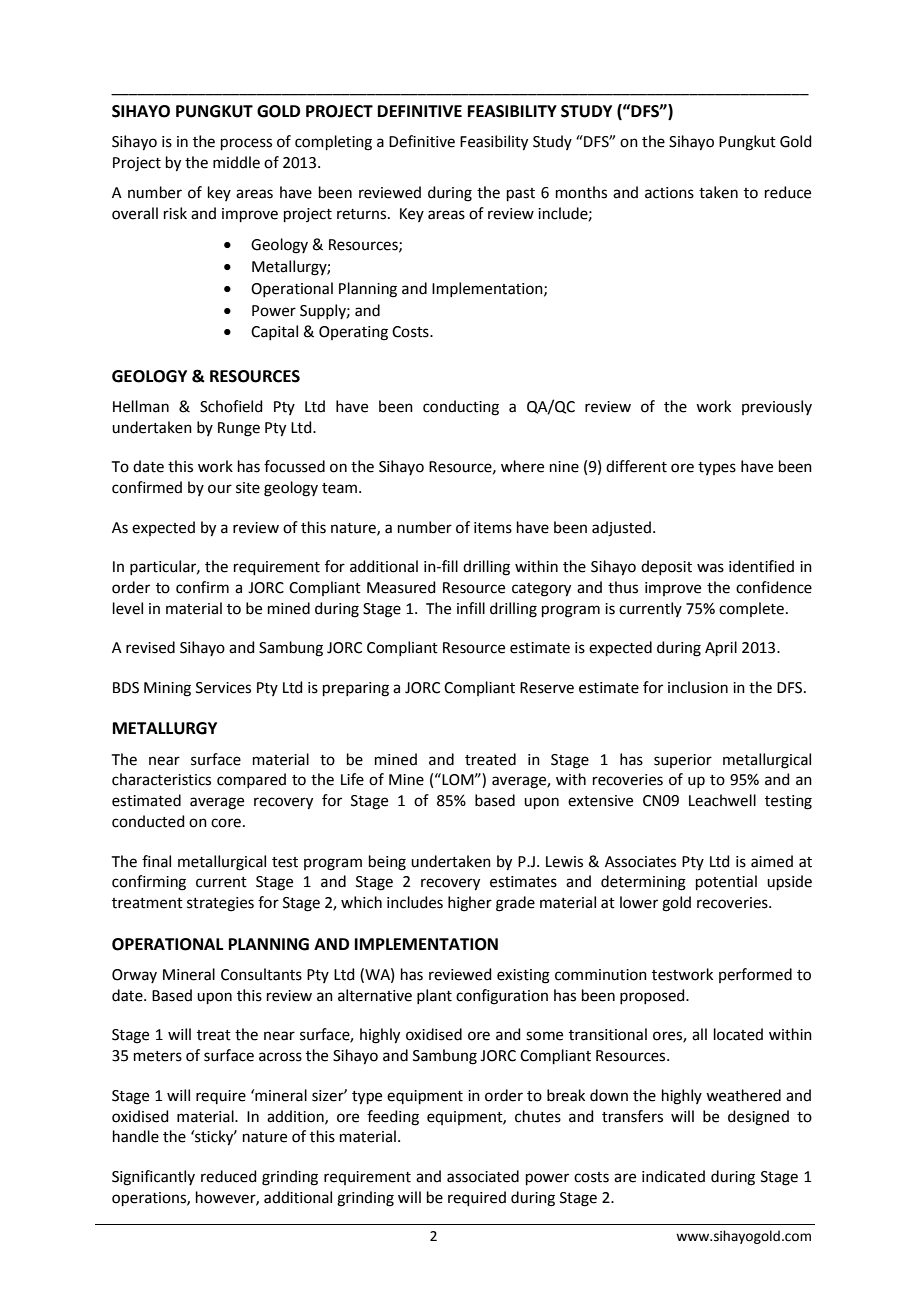 The height and width of the image is (1308, 924). What do you see at coordinates (683, 761) in the image?
I see `superior` at bounding box center [683, 761].
